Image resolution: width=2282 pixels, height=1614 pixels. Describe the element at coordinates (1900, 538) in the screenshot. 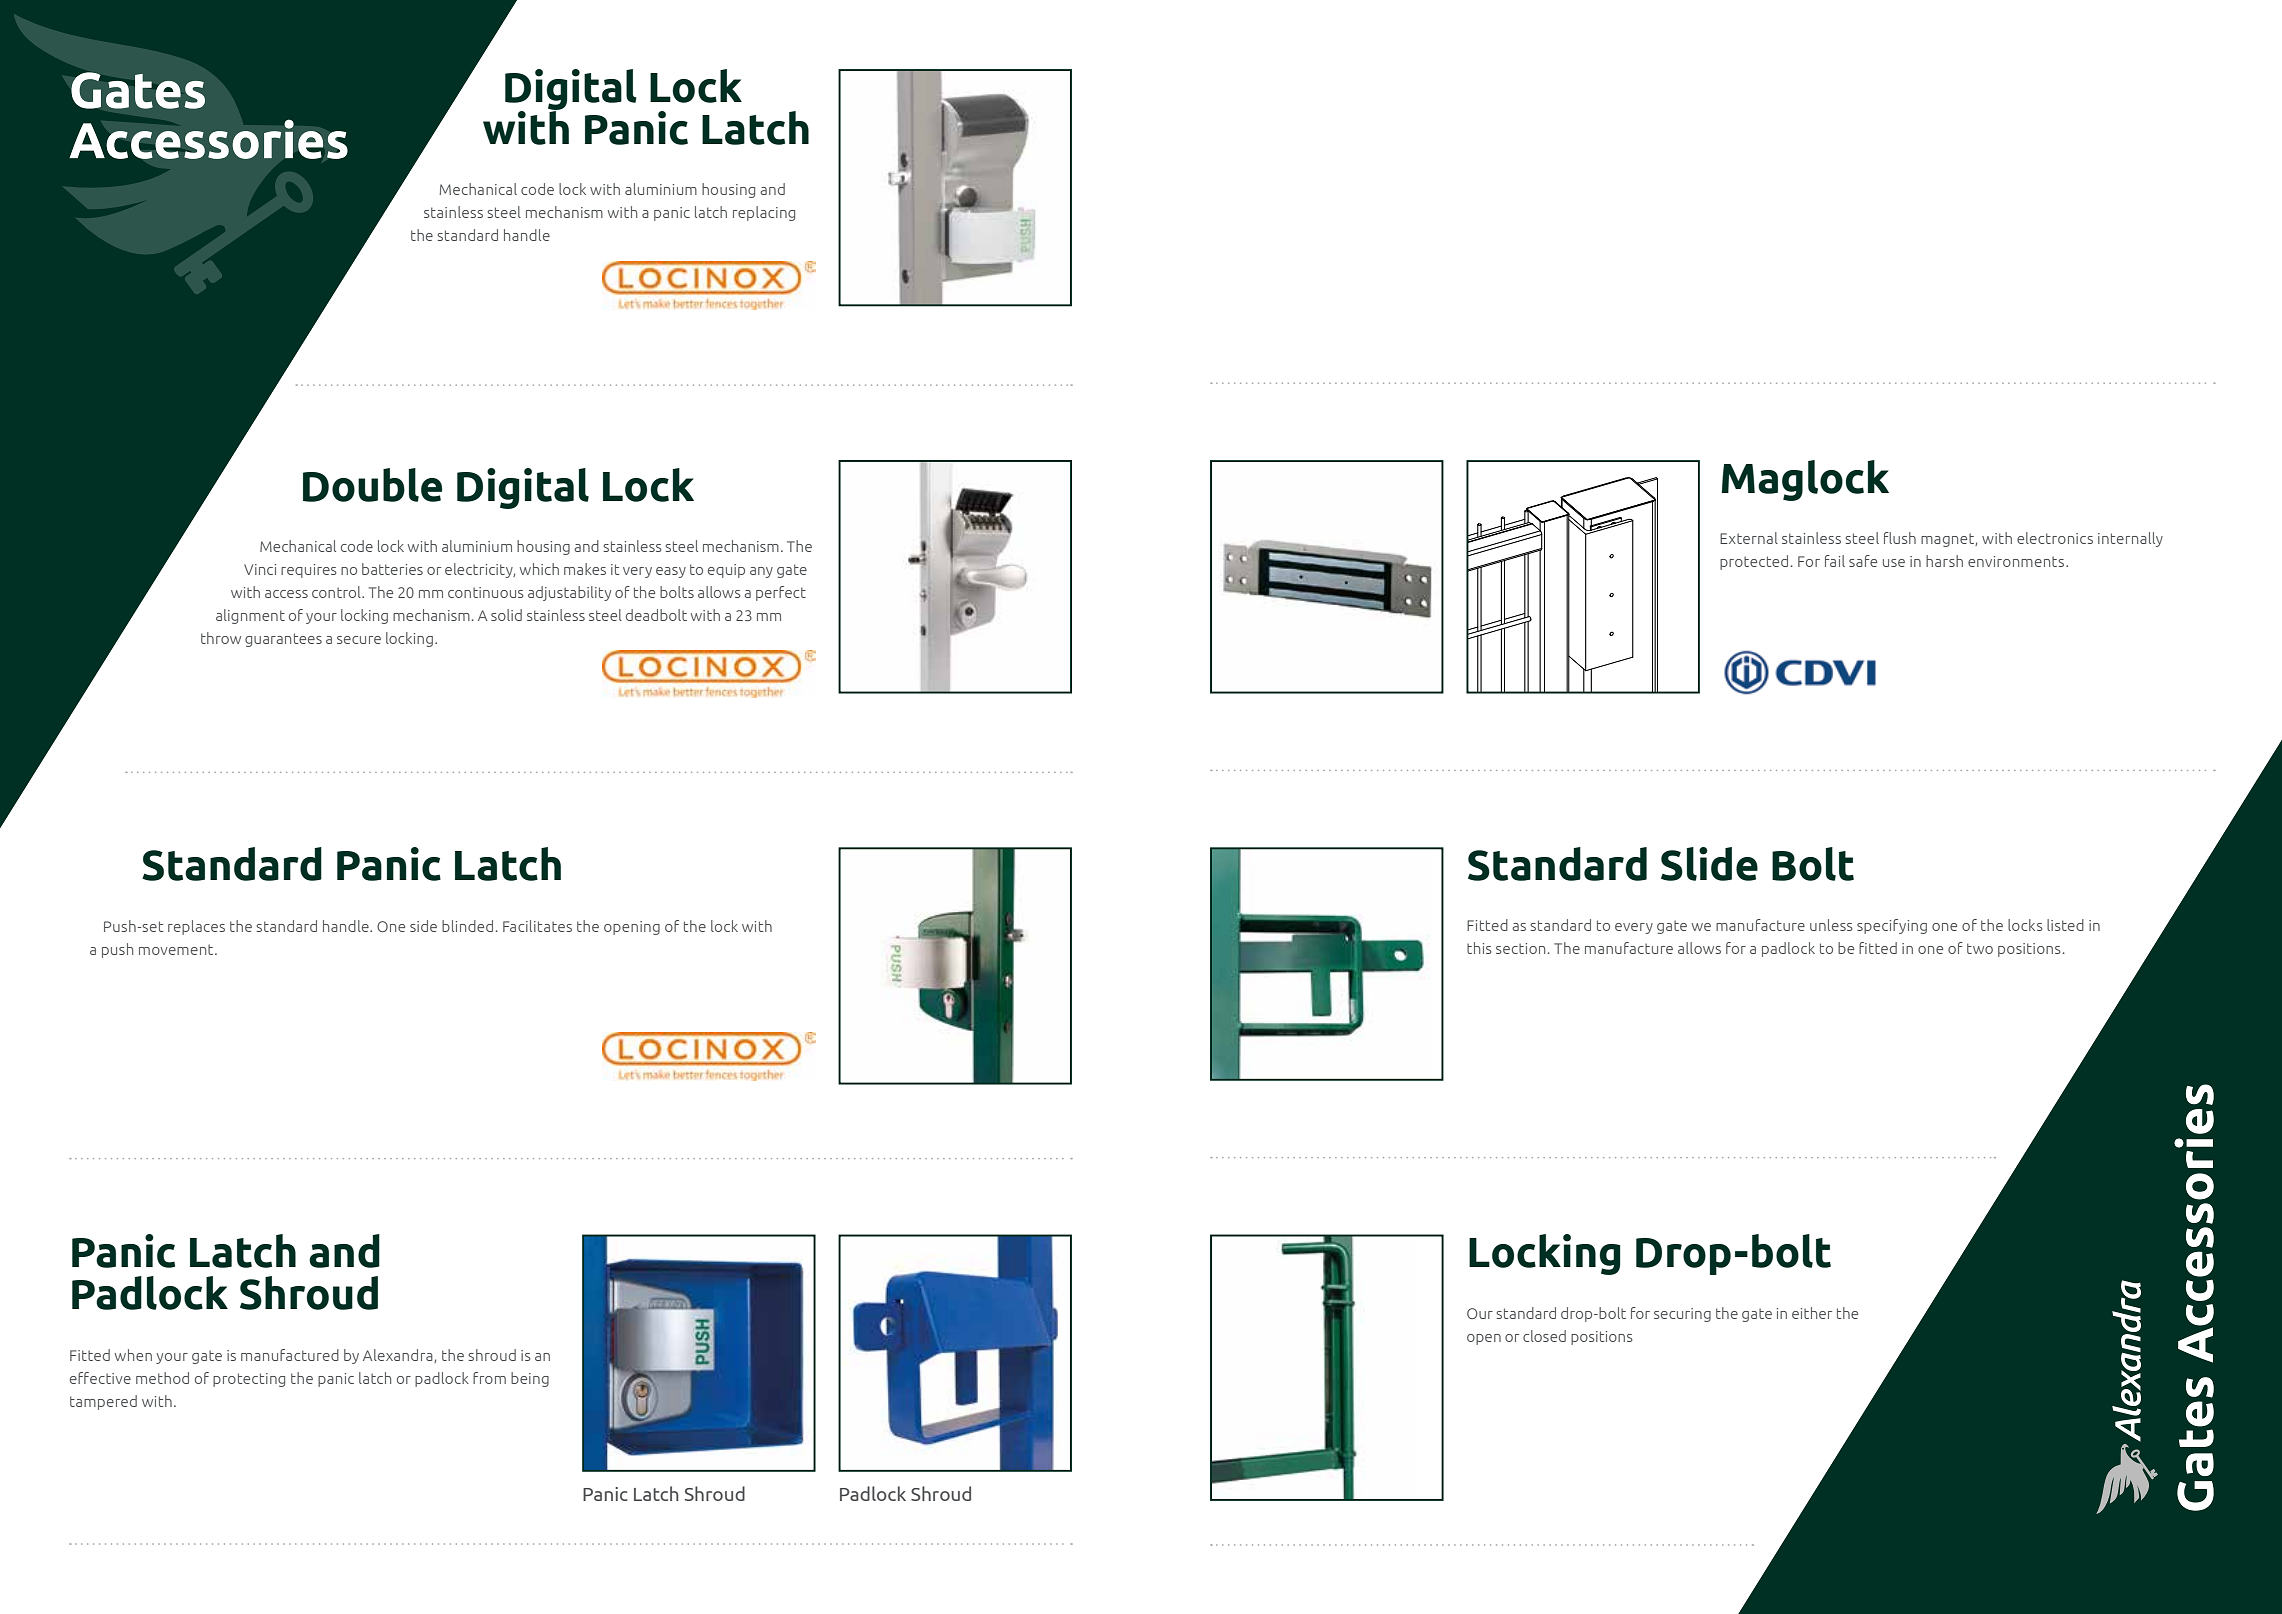

I see `flush` at that location.
